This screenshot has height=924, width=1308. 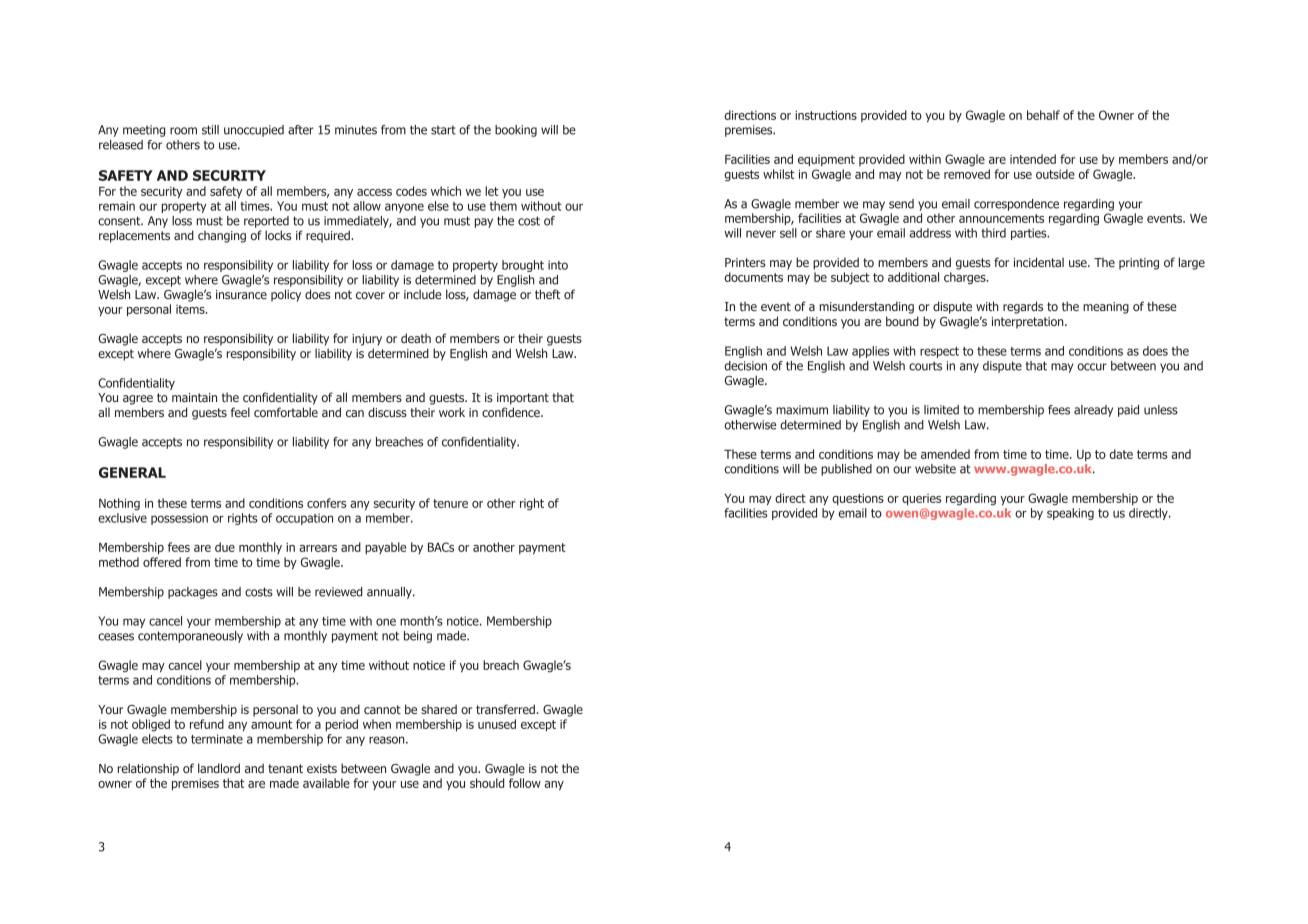 I want to click on occupation, so click(x=304, y=519).
